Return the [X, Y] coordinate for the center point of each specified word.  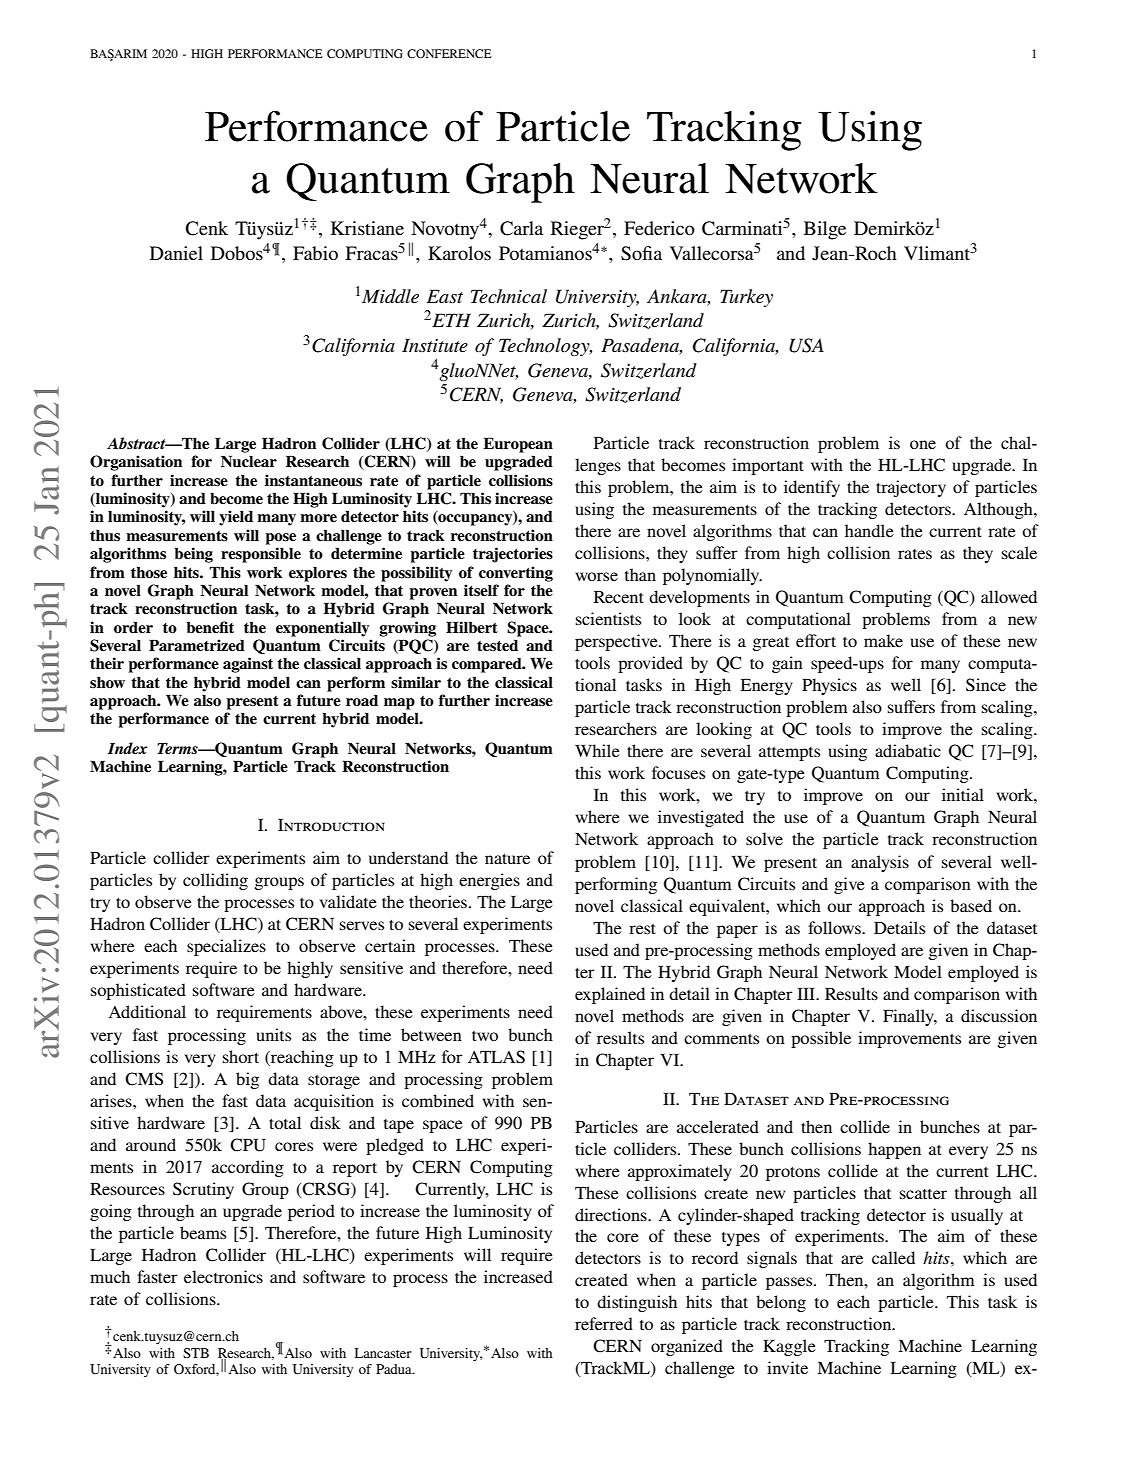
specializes [226, 947]
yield [236, 518]
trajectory [911, 488]
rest [642, 929]
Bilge [825, 230]
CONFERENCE [449, 53]
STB [196, 1353]
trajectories [513, 555]
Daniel [176, 253]
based [971, 905]
